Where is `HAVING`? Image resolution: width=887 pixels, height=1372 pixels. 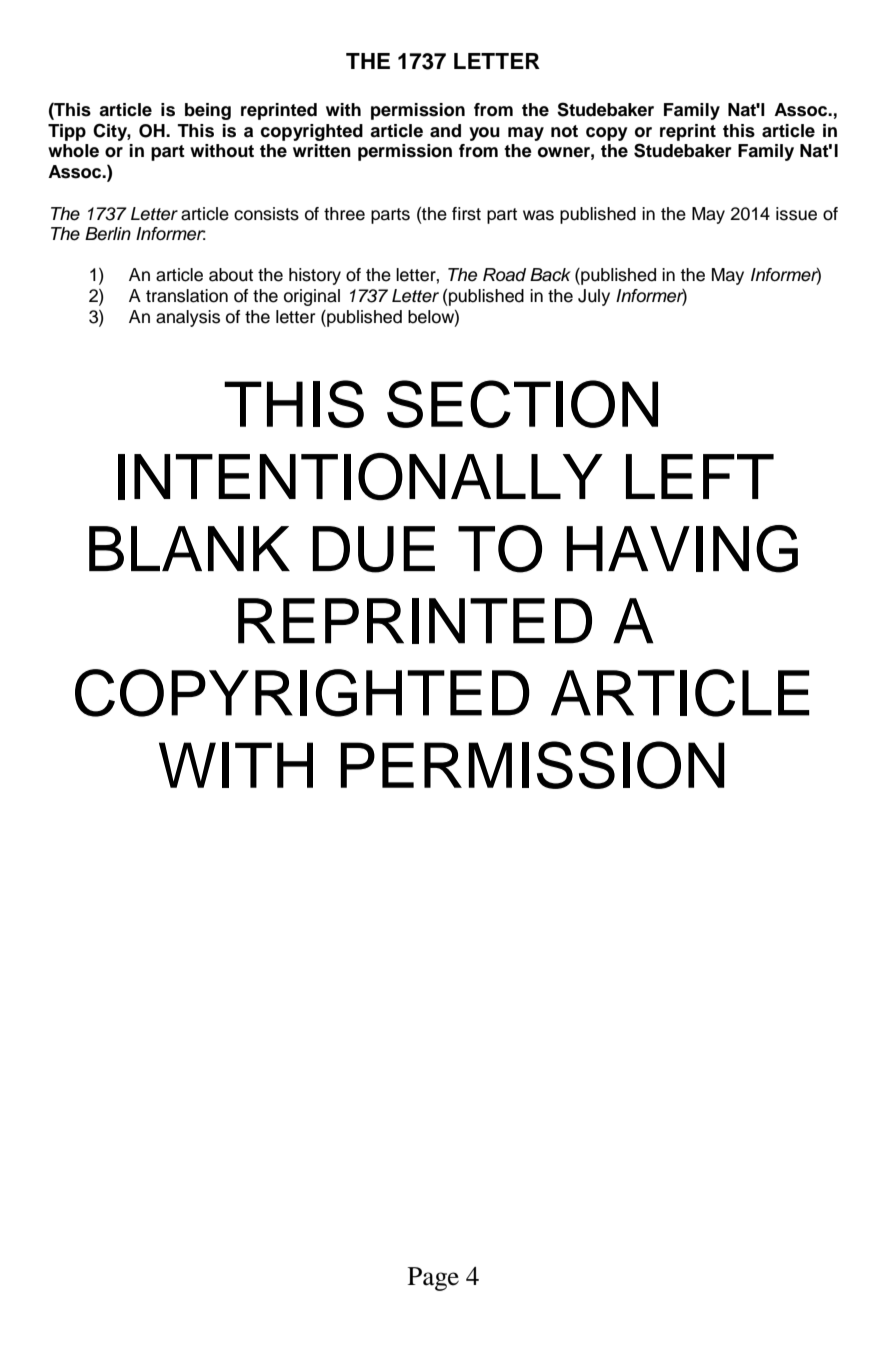
HAVING is located at coordinates (682, 549).
